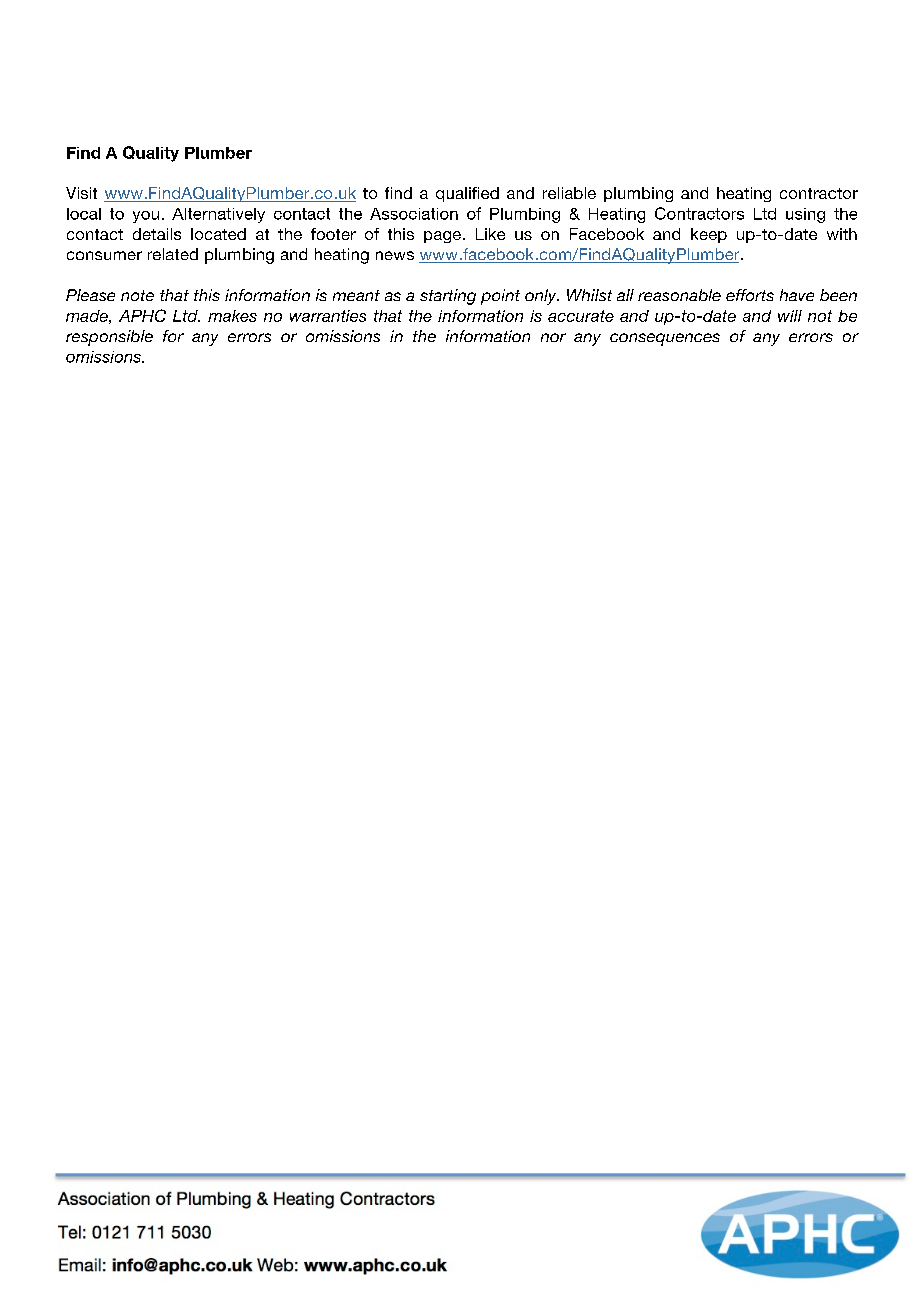  Describe the element at coordinates (467, 194) in the document. I see `qualified` at that location.
